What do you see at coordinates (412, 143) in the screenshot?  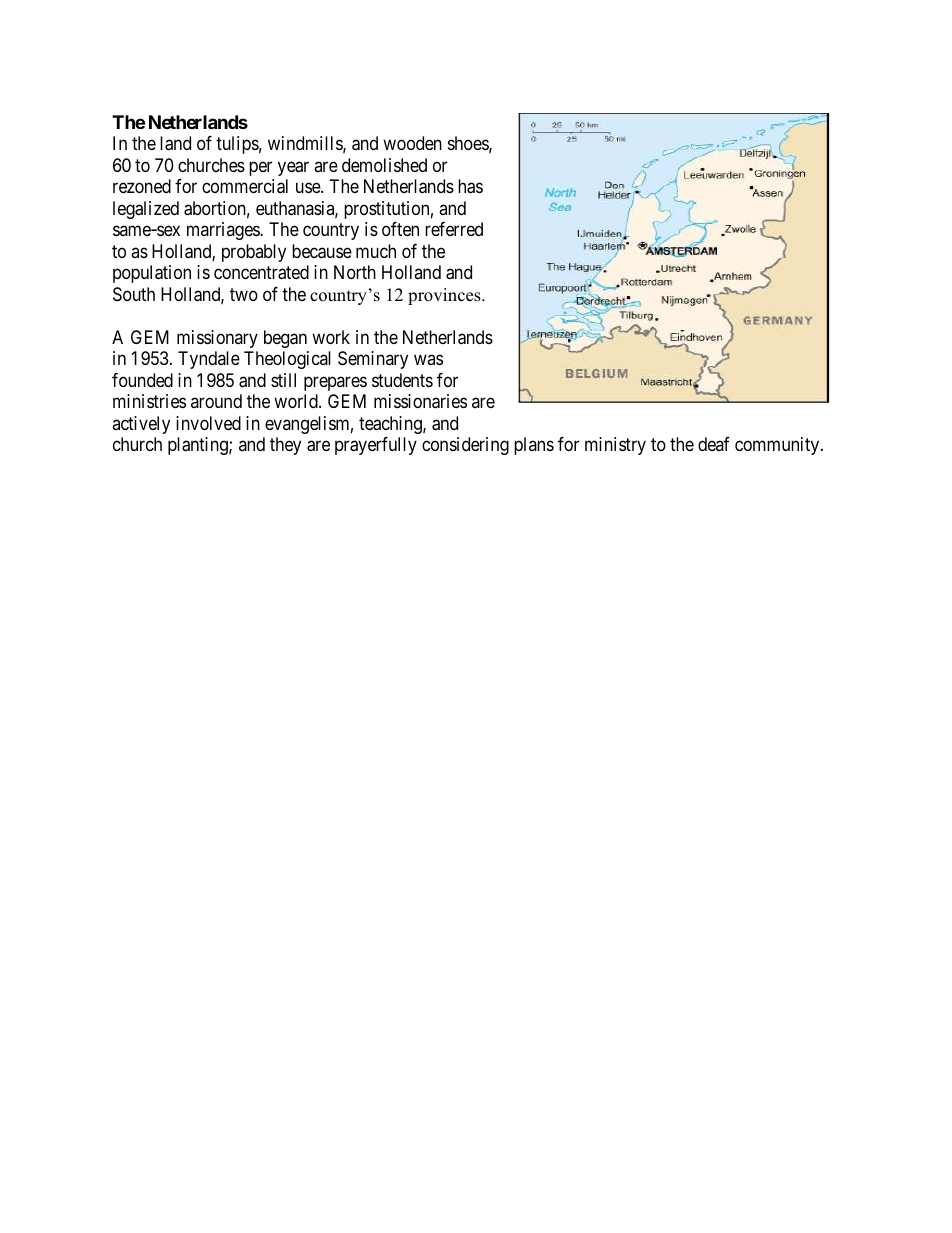 I see `wooden` at bounding box center [412, 143].
